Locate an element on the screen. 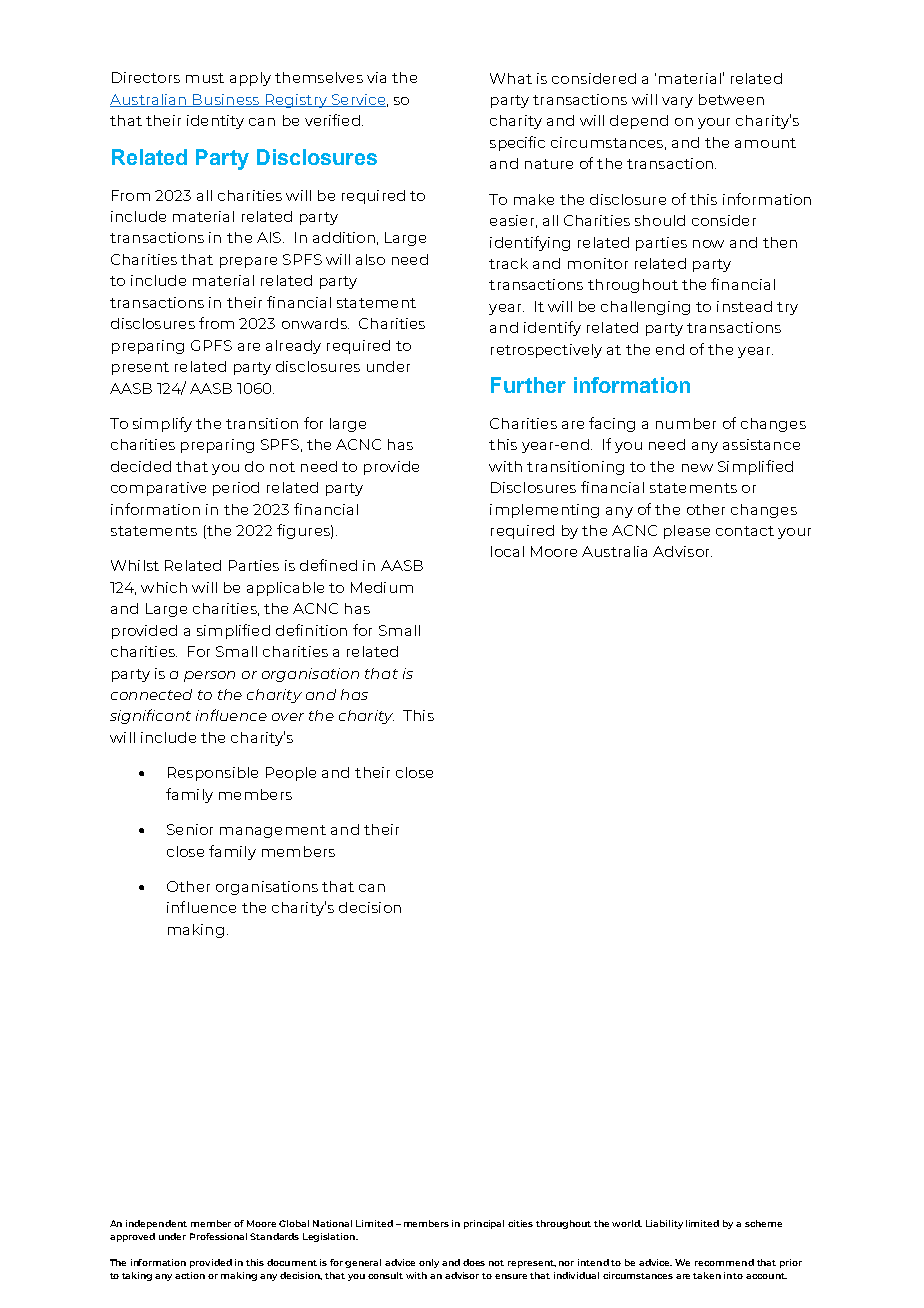 The width and height of the screenshot is (924, 1308). between is located at coordinates (731, 99).
